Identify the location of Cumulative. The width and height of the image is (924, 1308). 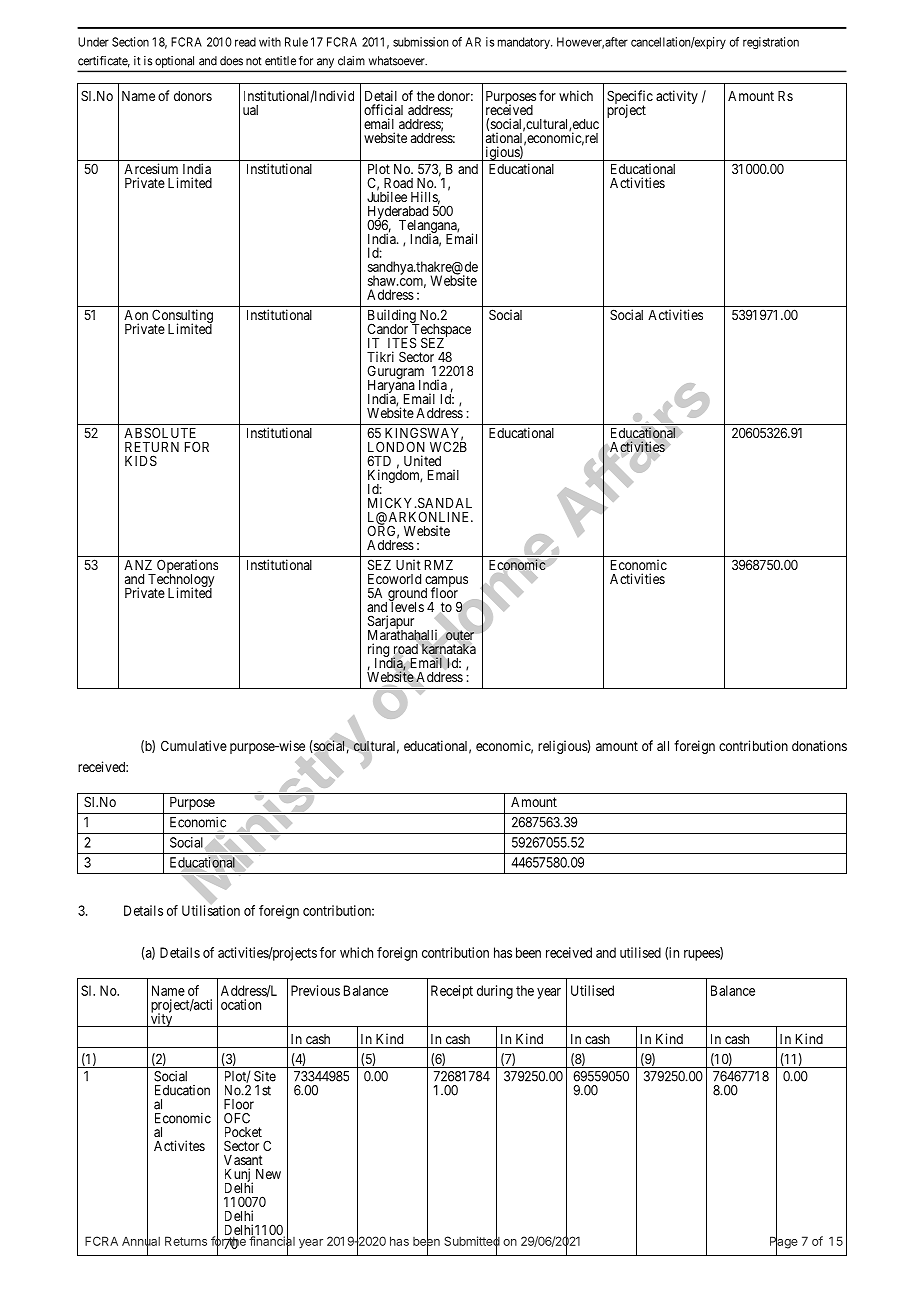
(194, 745).
